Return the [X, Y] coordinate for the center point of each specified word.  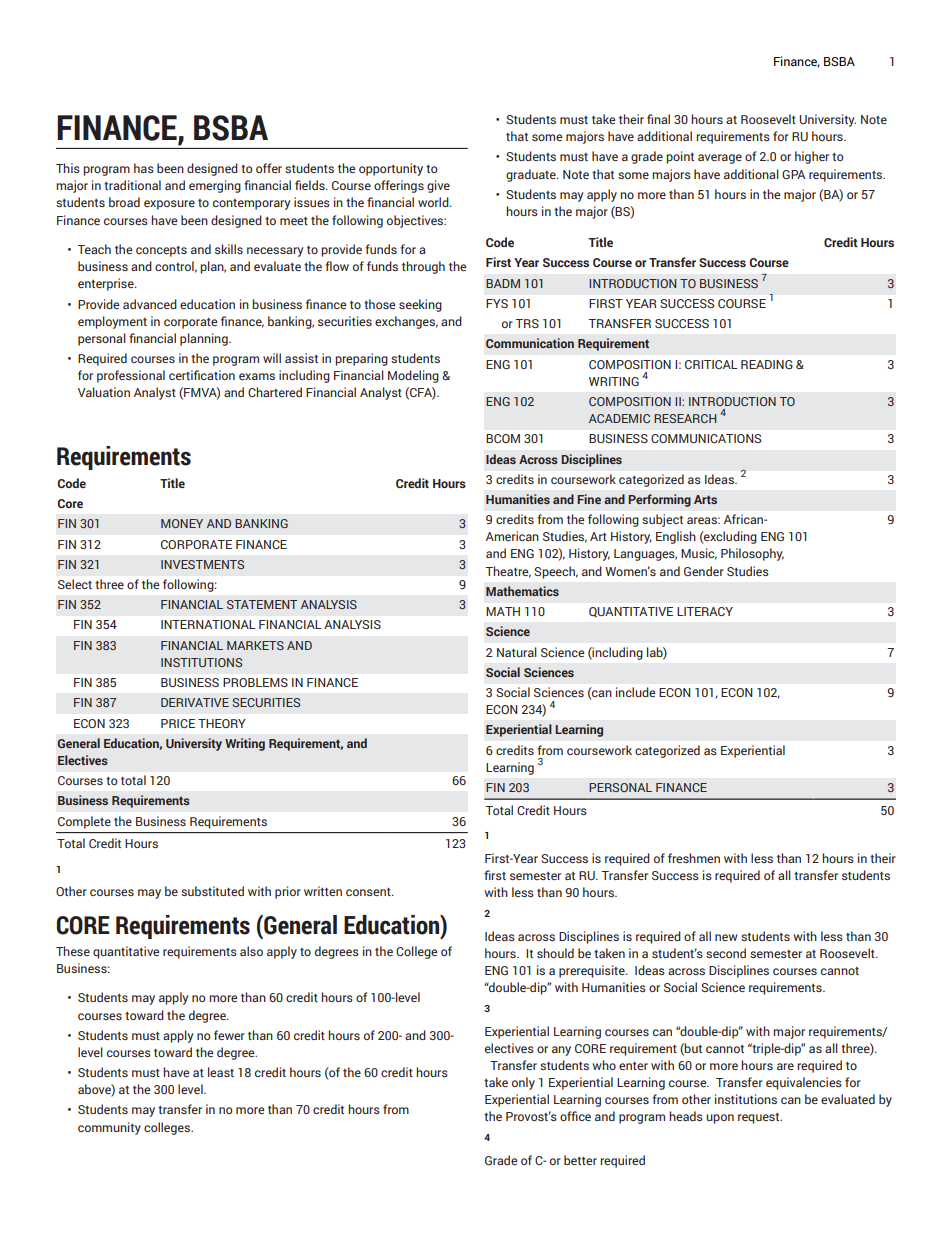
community [109, 1128]
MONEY [182, 523]
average [720, 159]
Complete [84, 822]
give [438, 186]
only [523, 1083]
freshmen [694, 858]
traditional [132, 185]
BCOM [503, 438]
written [323, 891]
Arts [705, 499]
